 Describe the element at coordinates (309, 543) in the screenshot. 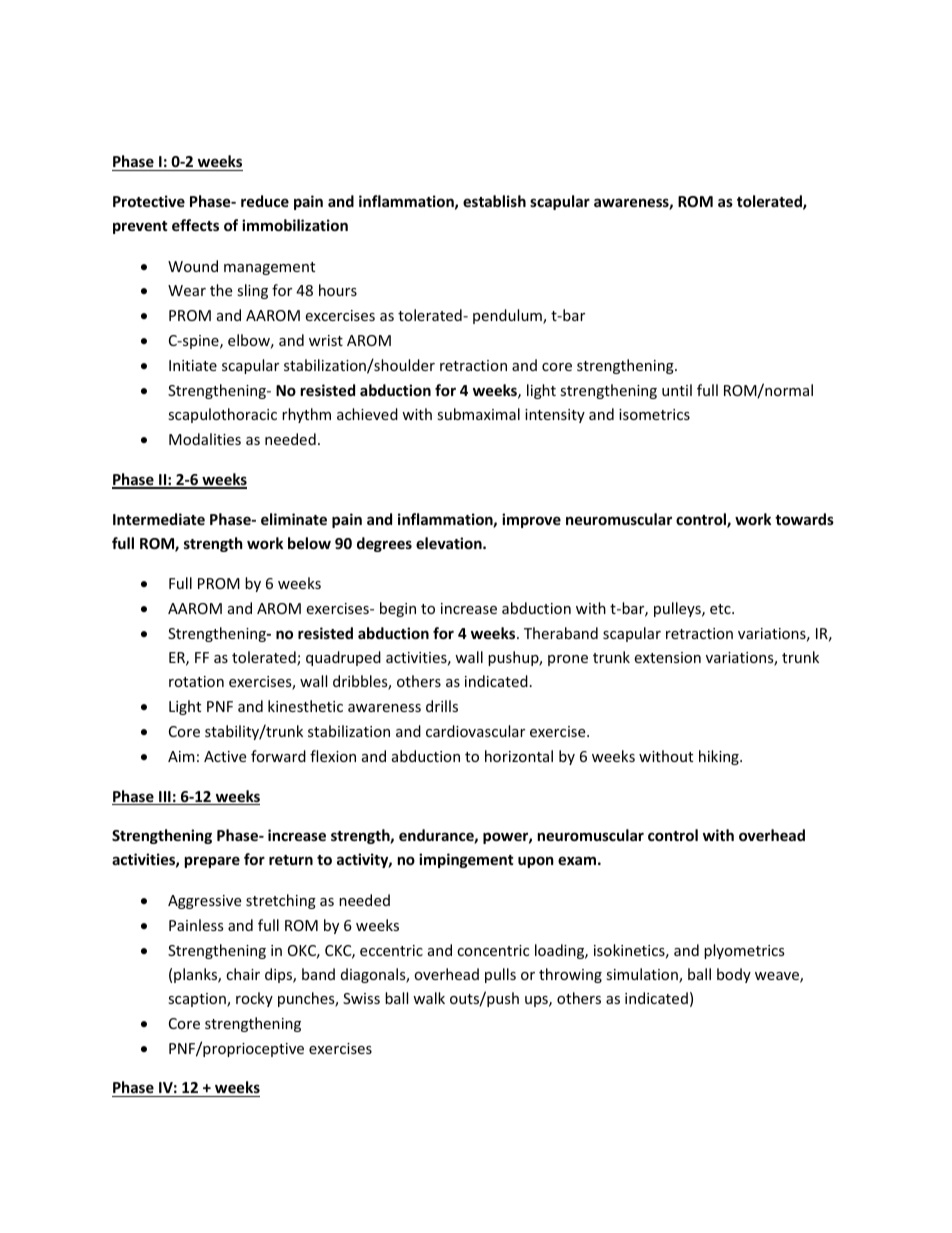

I see `below` at that location.
